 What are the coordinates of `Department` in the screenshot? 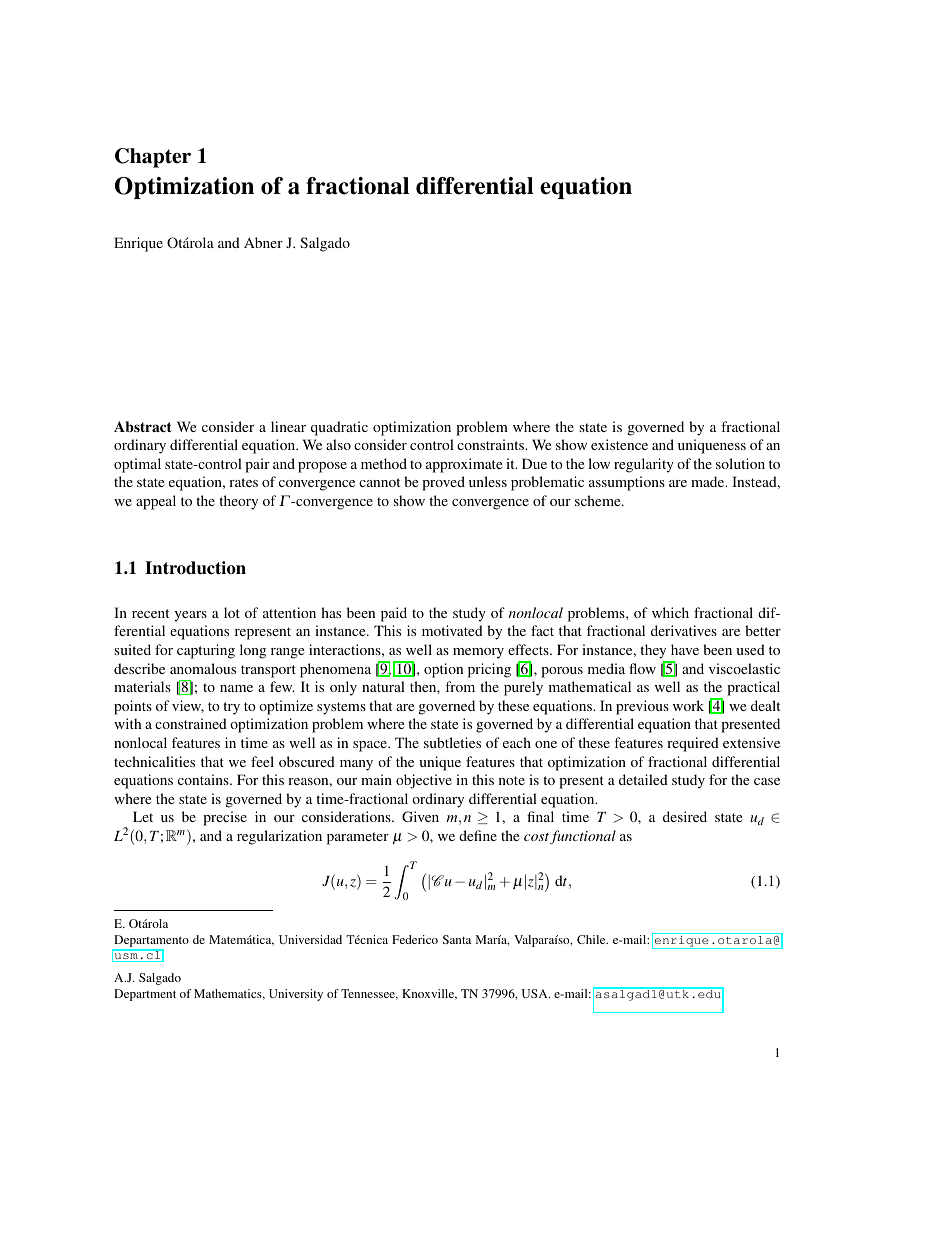 It's located at (145, 995).
